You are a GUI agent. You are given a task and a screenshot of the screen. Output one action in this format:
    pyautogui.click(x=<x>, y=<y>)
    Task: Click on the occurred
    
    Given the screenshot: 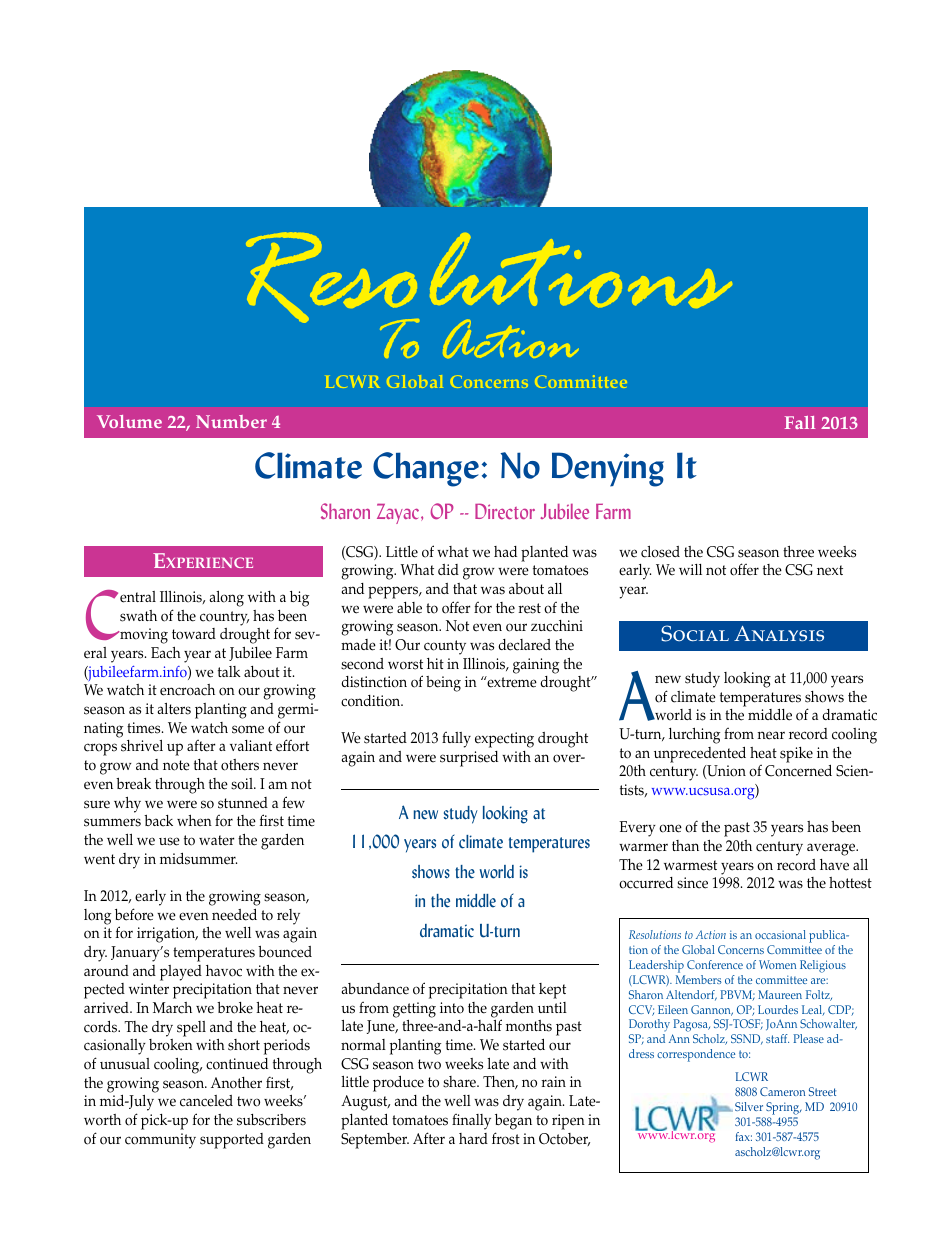 What is the action you would take?
    pyautogui.click(x=646, y=883)
